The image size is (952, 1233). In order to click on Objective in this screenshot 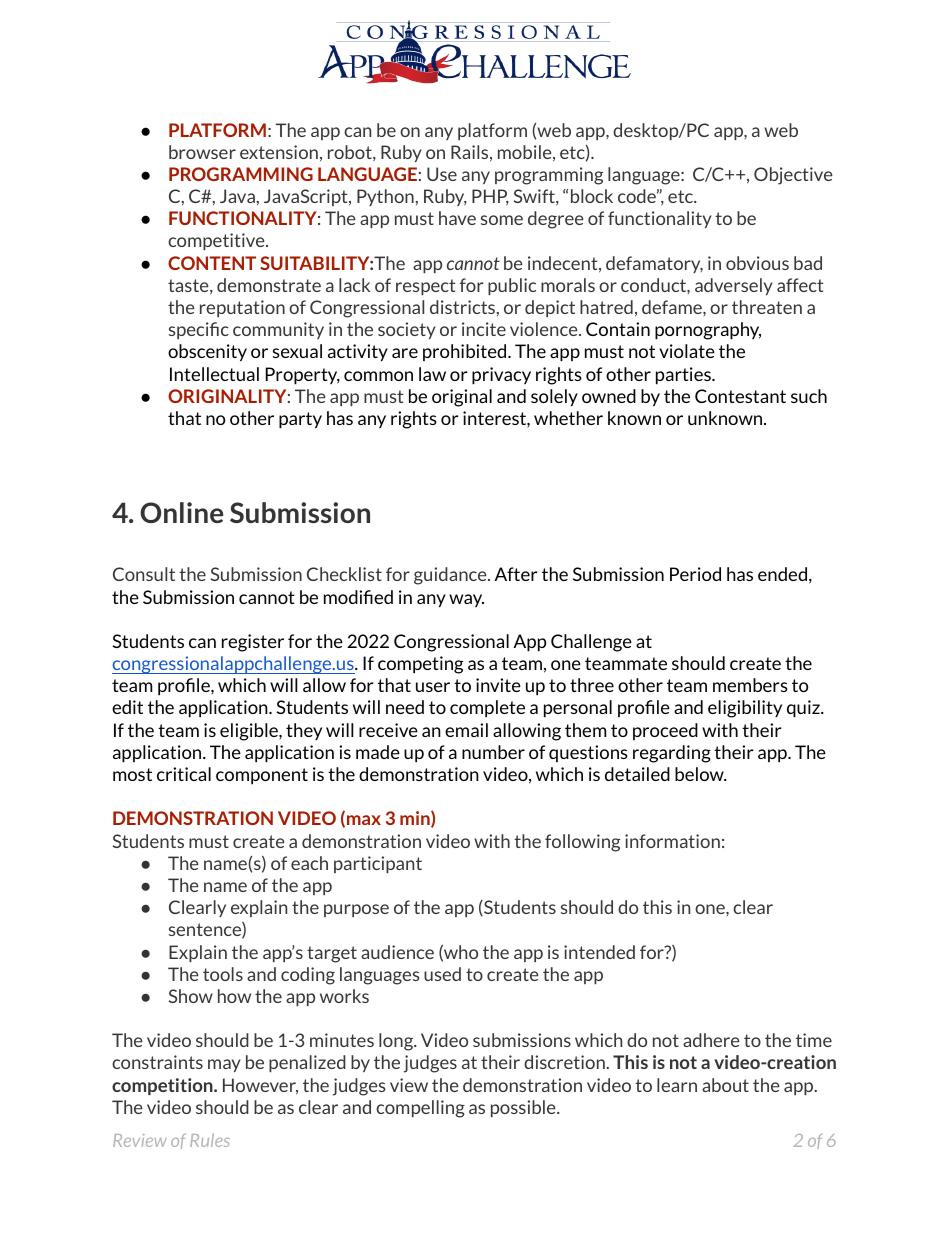, I will do `click(793, 176)`.
